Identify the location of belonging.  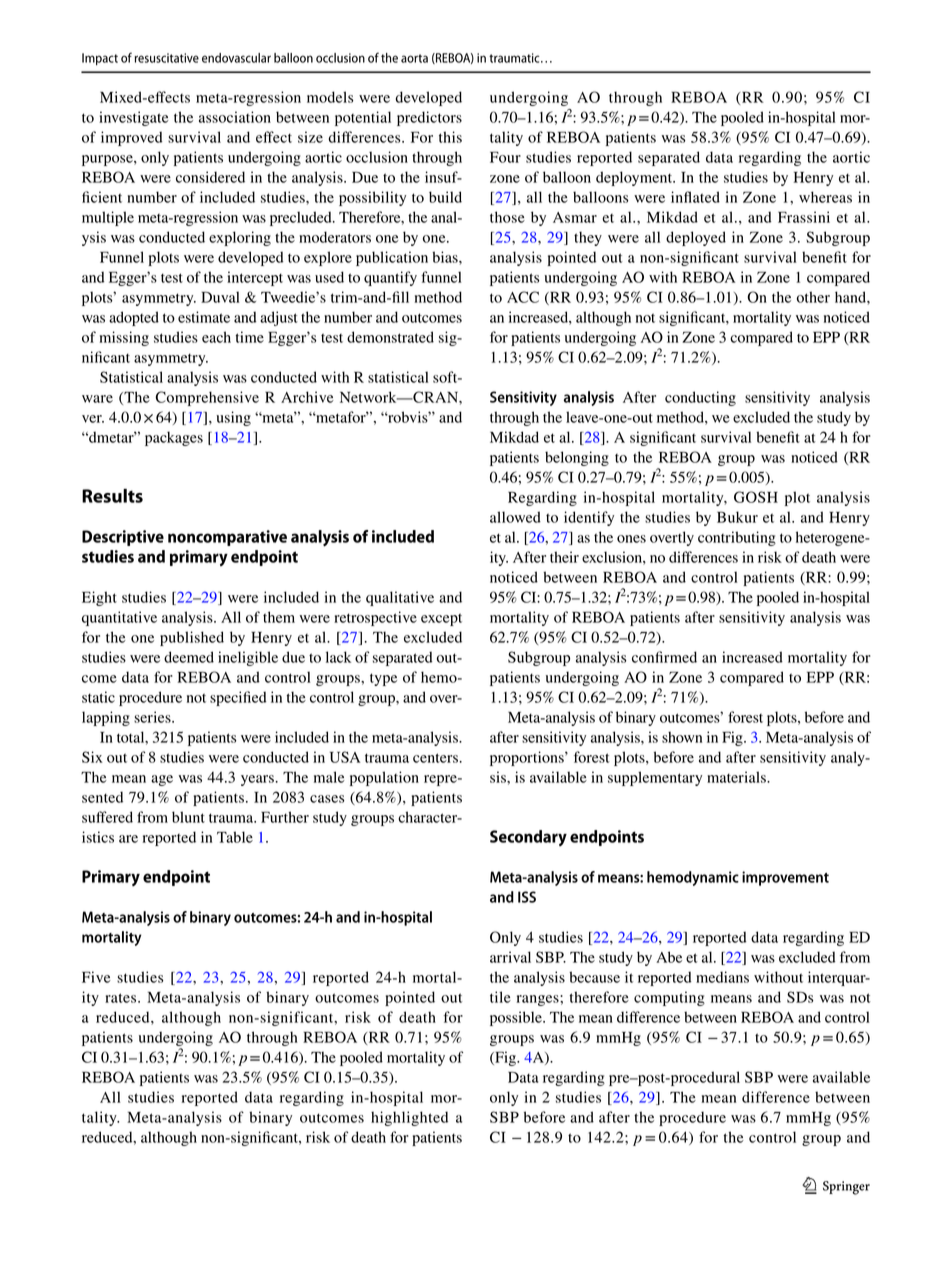
(577, 458).
